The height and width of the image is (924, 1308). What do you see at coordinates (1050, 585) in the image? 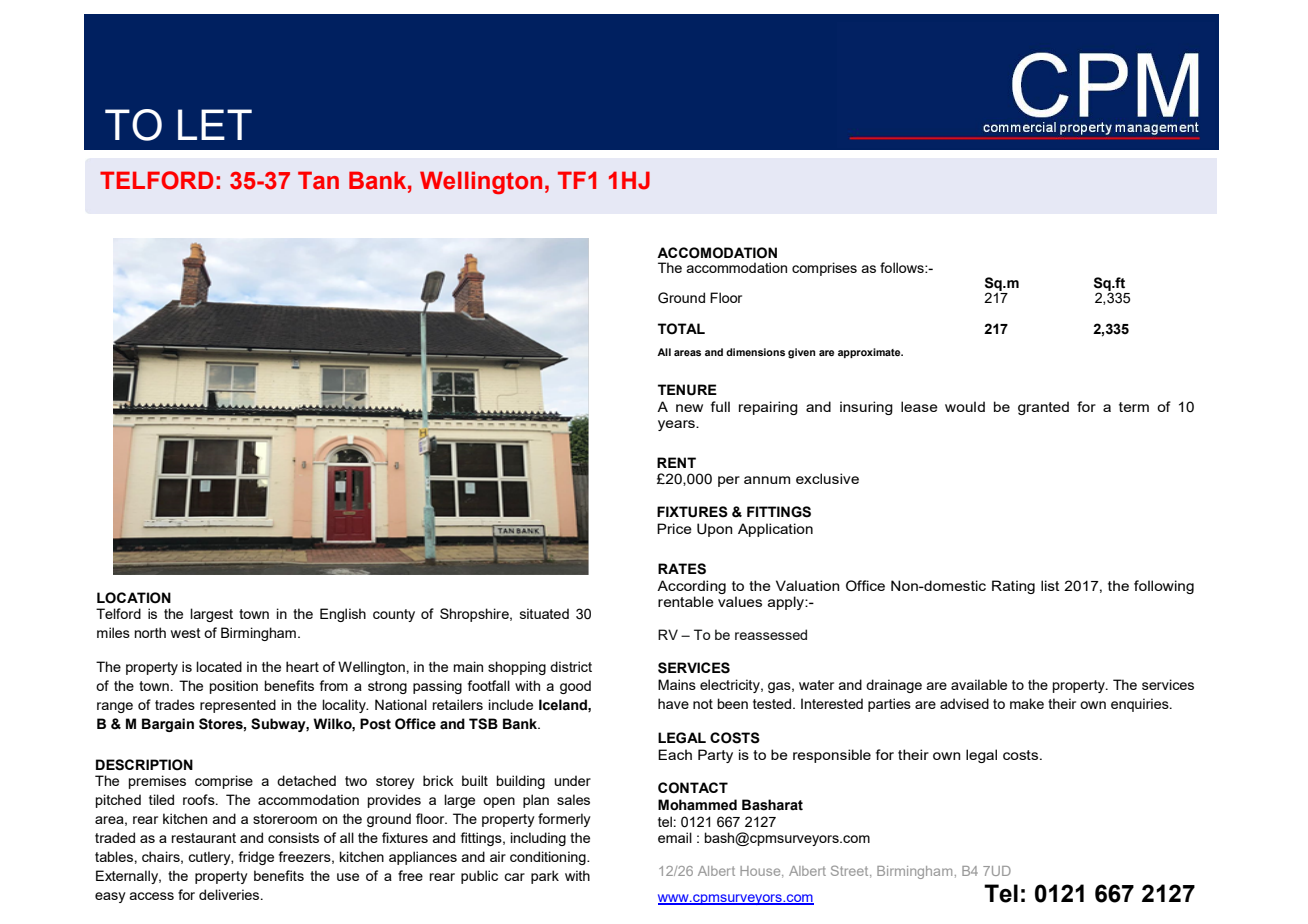
I see `list` at bounding box center [1050, 585].
